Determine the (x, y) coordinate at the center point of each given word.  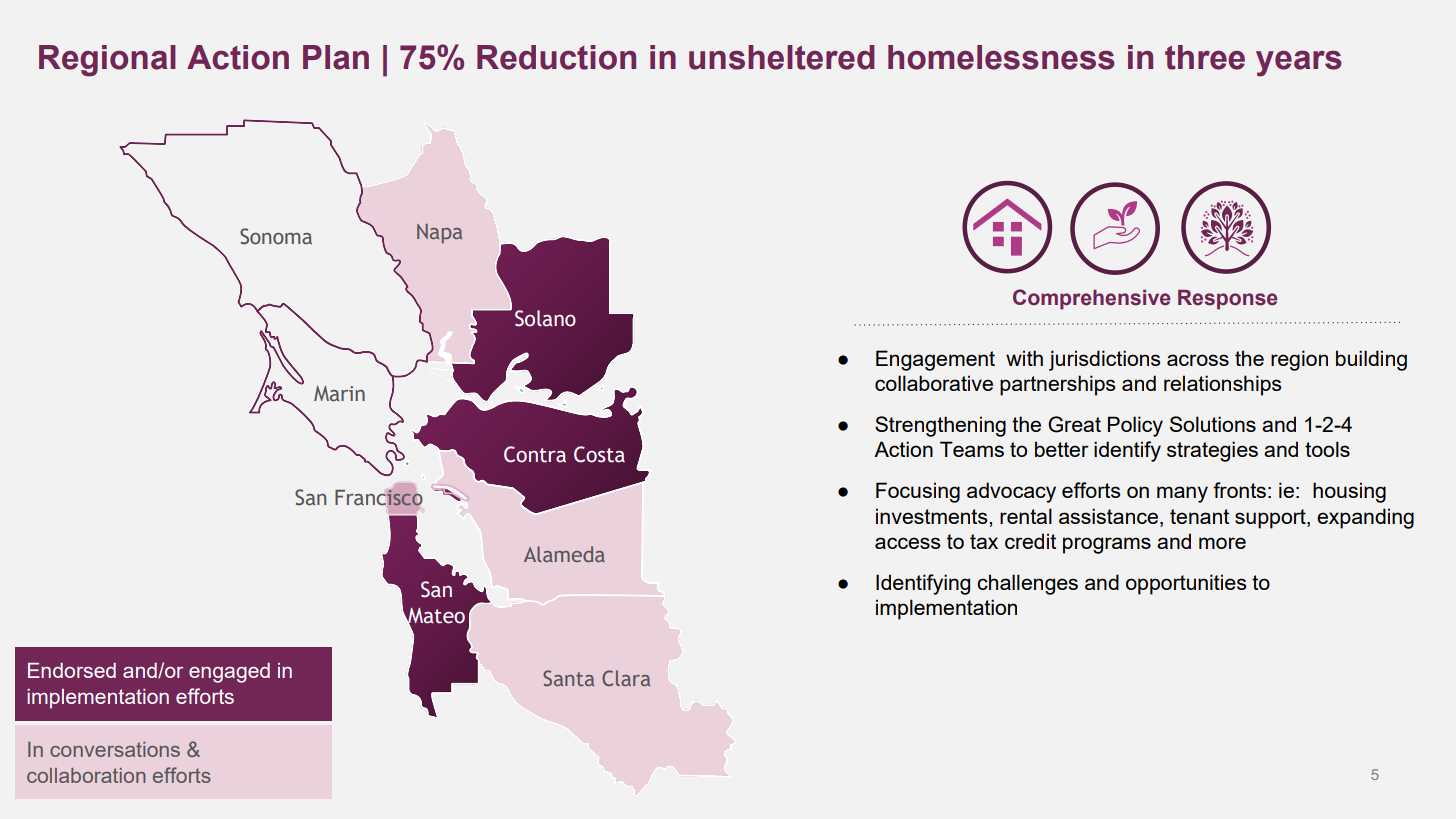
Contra (535, 454)
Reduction (556, 57)
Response (1228, 300)
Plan (336, 57)
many (1182, 494)
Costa (599, 454)
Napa (439, 233)
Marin (339, 394)
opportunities (1186, 584)
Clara (626, 678)
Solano (545, 318)
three (1205, 57)
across (1198, 360)
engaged (229, 673)
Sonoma (276, 236)
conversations (115, 749)
